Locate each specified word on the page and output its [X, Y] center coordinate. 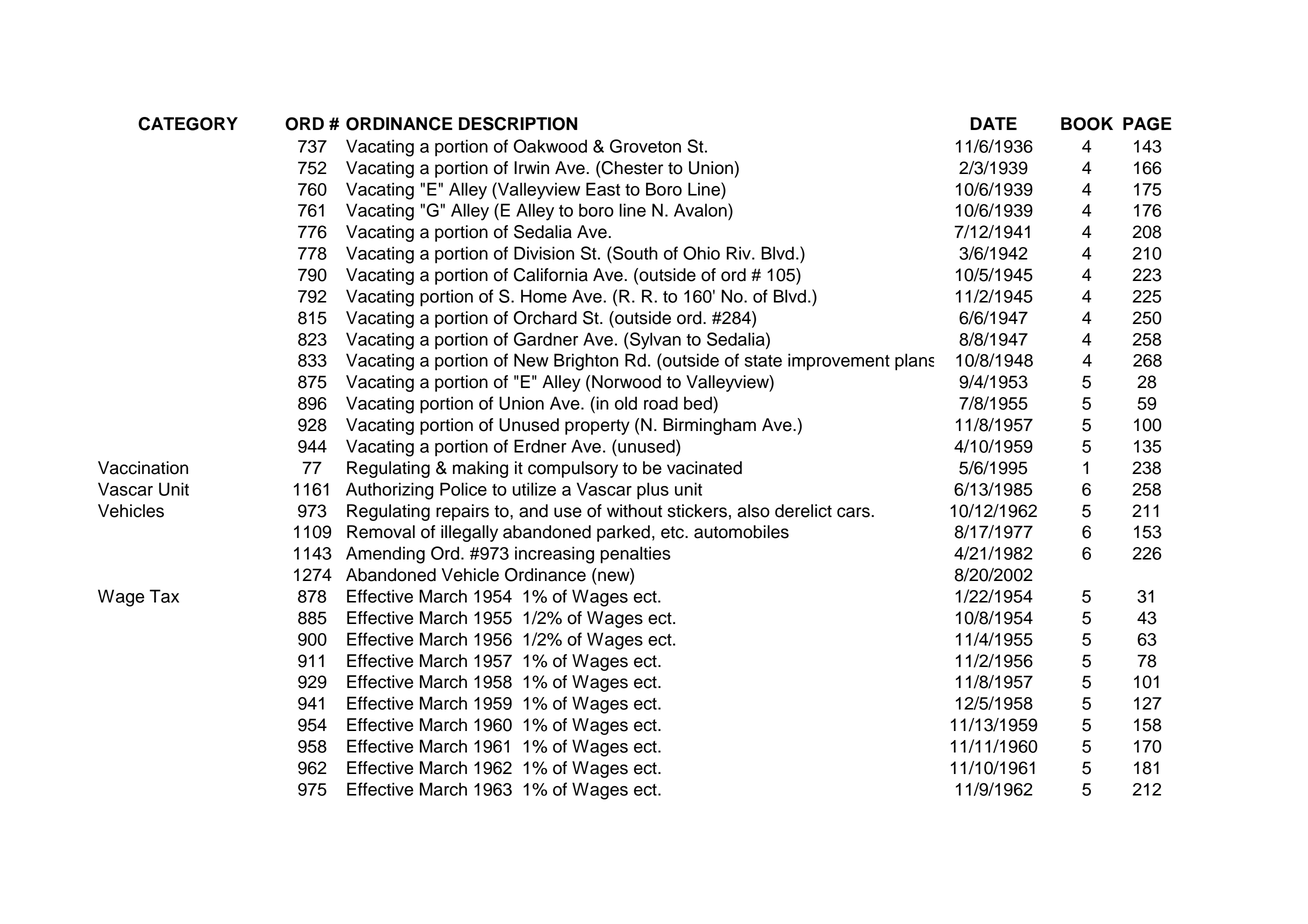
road [661, 403]
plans [914, 362]
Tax [164, 596]
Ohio [701, 253]
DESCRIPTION [518, 124]
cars [853, 512]
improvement [839, 362]
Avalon [701, 210]
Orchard [545, 318]
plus [653, 491]
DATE [993, 123]
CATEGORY [188, 124]
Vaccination [143, 468]
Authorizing [390, 491]
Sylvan [655, 341]
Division [544, 253]
